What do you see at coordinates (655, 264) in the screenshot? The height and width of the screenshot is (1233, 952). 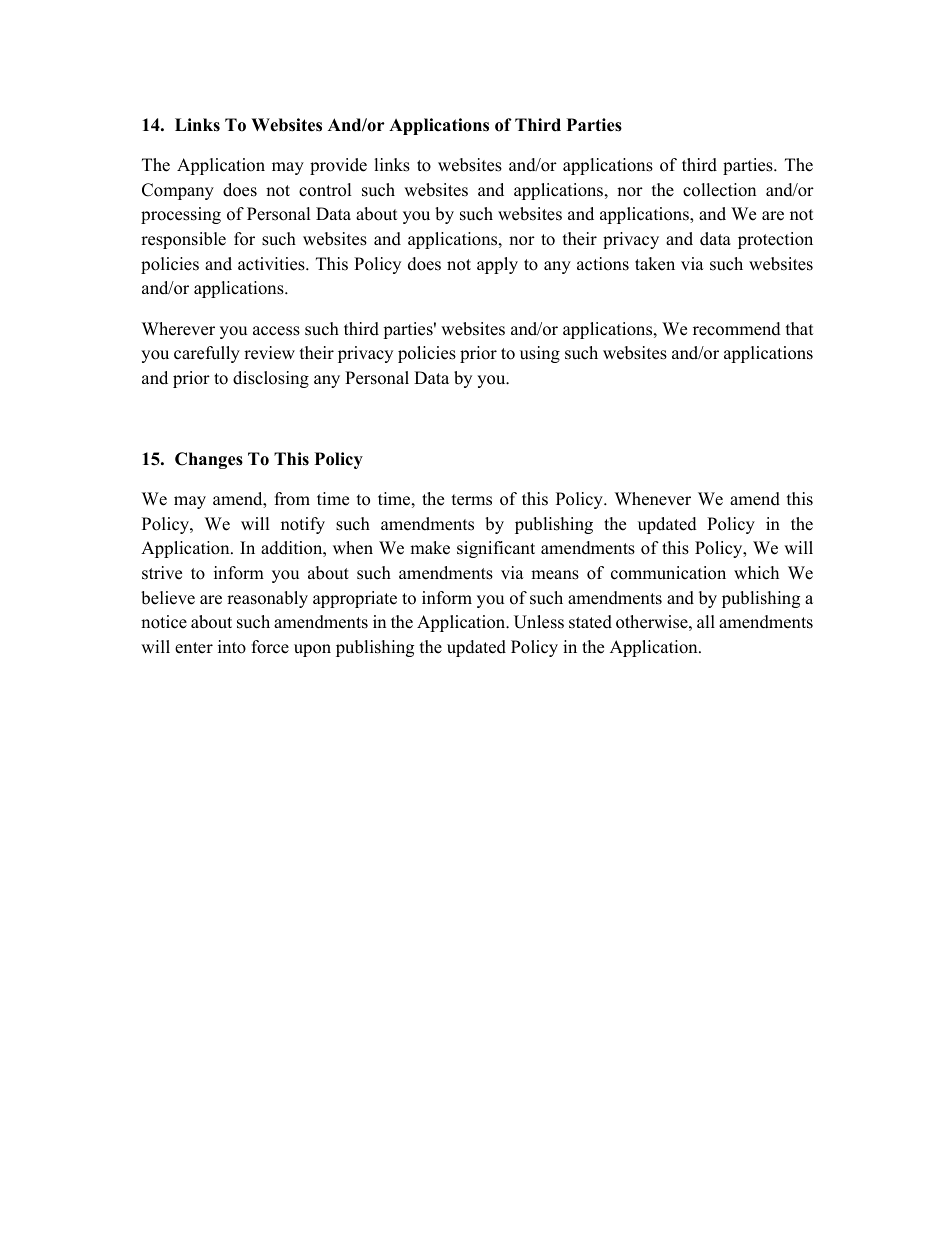 I see `taken` at bounding box center [655, 264].
